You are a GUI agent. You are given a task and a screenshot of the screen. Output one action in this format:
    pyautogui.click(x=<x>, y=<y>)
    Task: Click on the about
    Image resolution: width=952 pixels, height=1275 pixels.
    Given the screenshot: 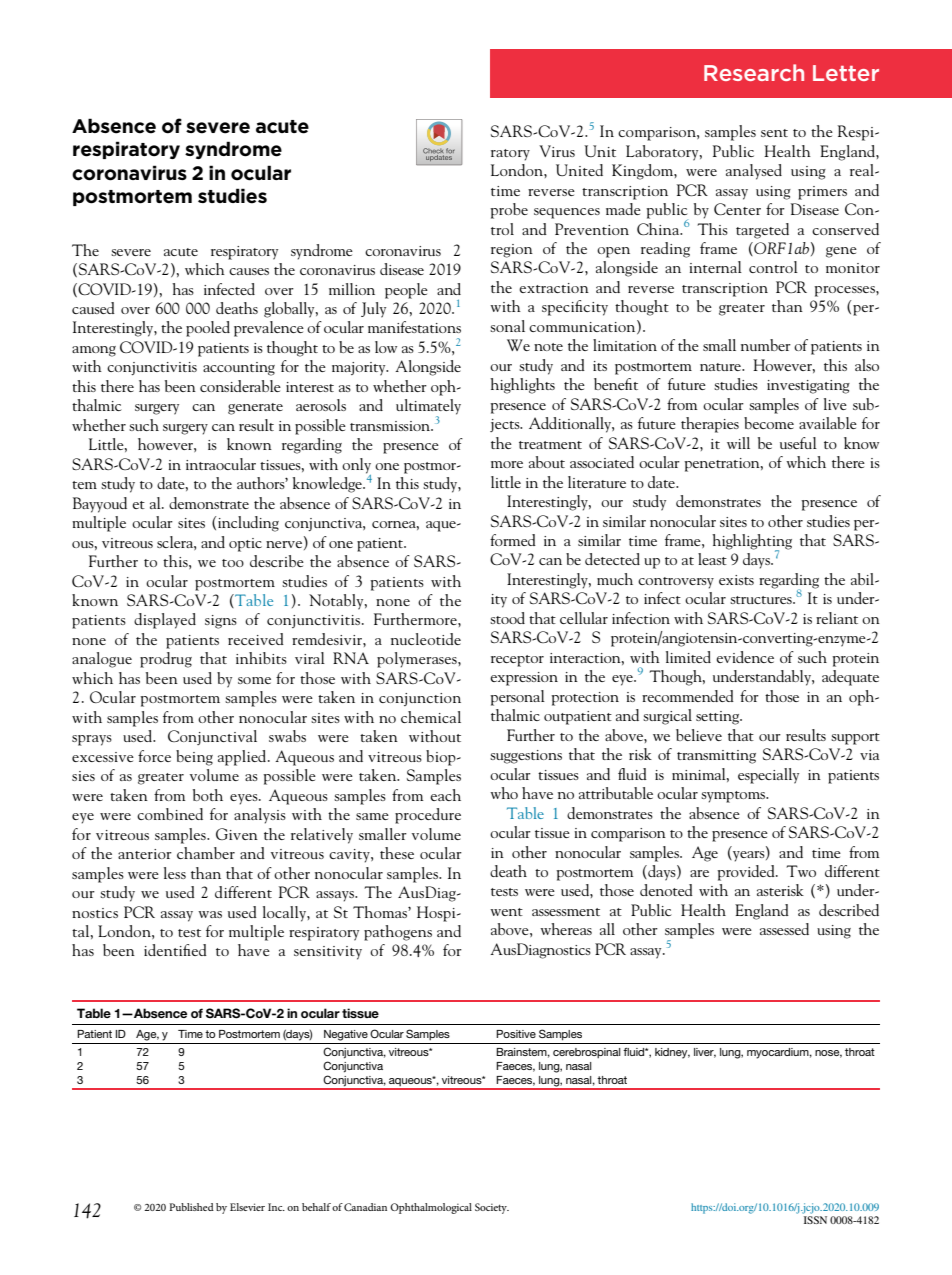 What is the action you would take?
    pyautogui.click(x=547, y=462)
